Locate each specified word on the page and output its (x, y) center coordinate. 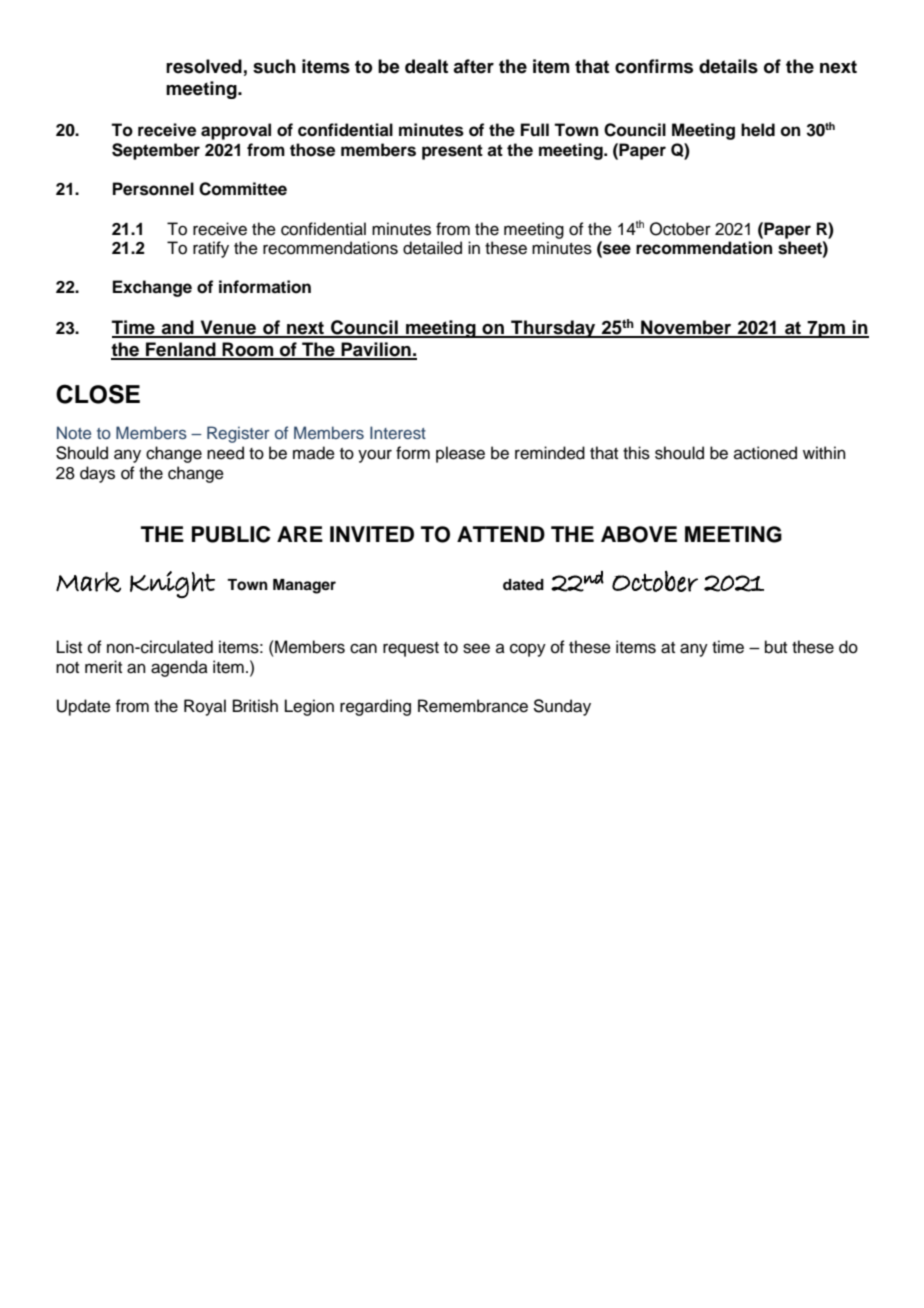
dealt (426, 66)
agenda (179, 668)
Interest (398, 432)
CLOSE (98, 394)
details (728, 66)
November (686, 328)
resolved (204, 66)
